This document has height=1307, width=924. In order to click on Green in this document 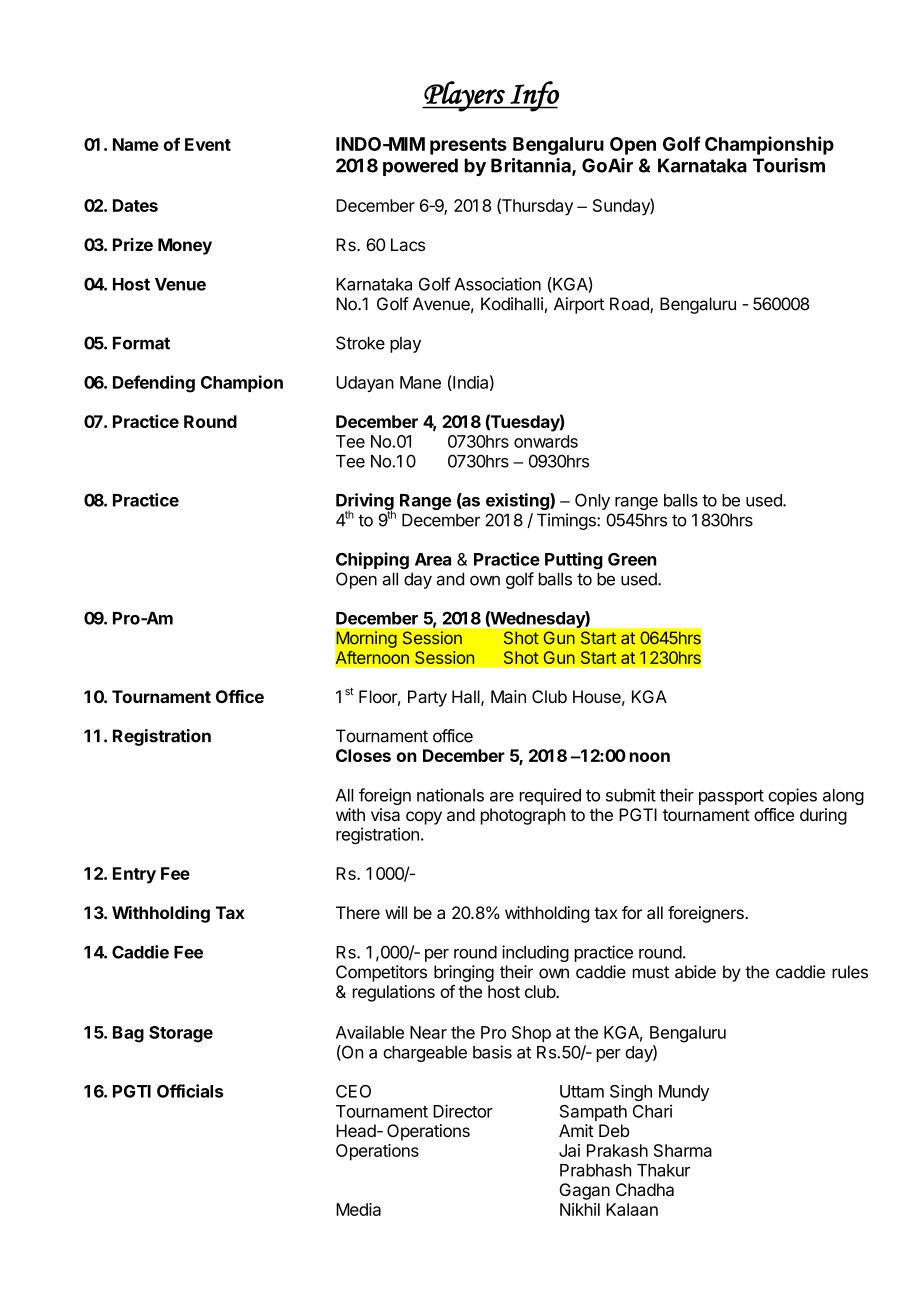, I will do `click(632, 559)`.
